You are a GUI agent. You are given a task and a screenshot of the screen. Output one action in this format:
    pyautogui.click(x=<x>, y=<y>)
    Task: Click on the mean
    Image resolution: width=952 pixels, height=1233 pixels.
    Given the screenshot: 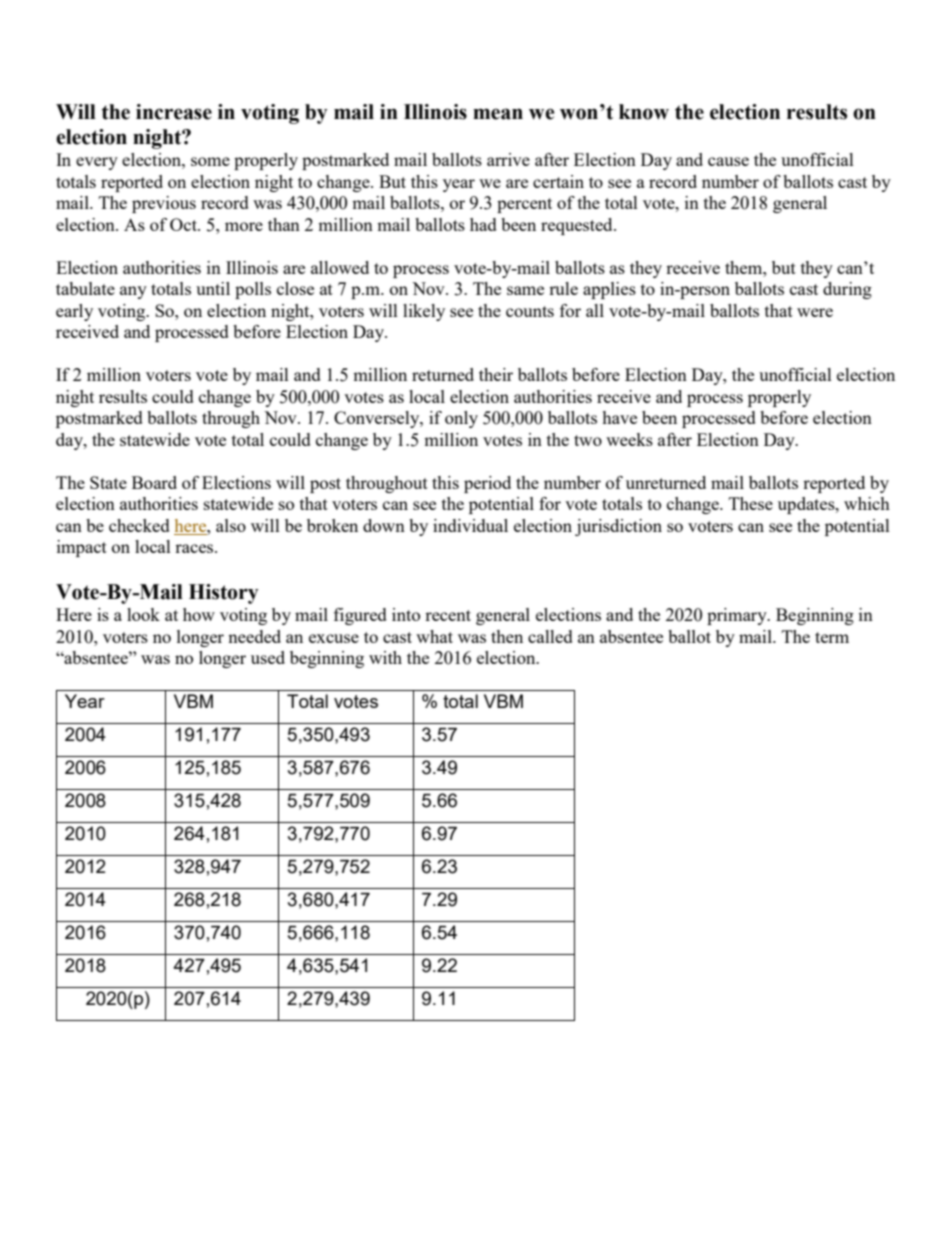 What is the action you would take?
    pyautogui.click(x=498, y=114)
